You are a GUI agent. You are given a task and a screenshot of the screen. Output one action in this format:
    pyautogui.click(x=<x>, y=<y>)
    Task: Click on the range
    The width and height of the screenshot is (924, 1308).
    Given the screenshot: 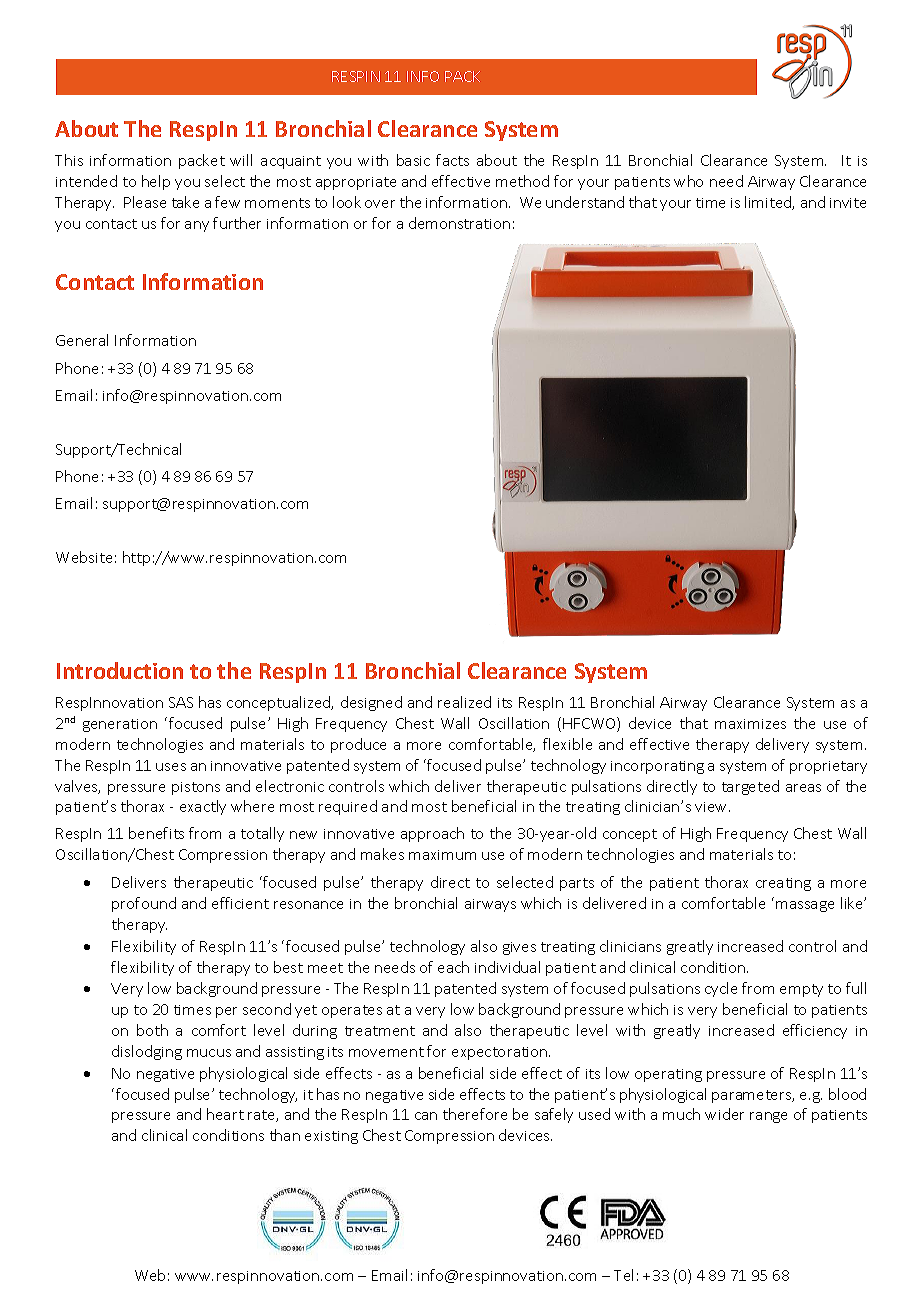 What is the action you would take?
    pyautogui.click(x=768, y=1117)
